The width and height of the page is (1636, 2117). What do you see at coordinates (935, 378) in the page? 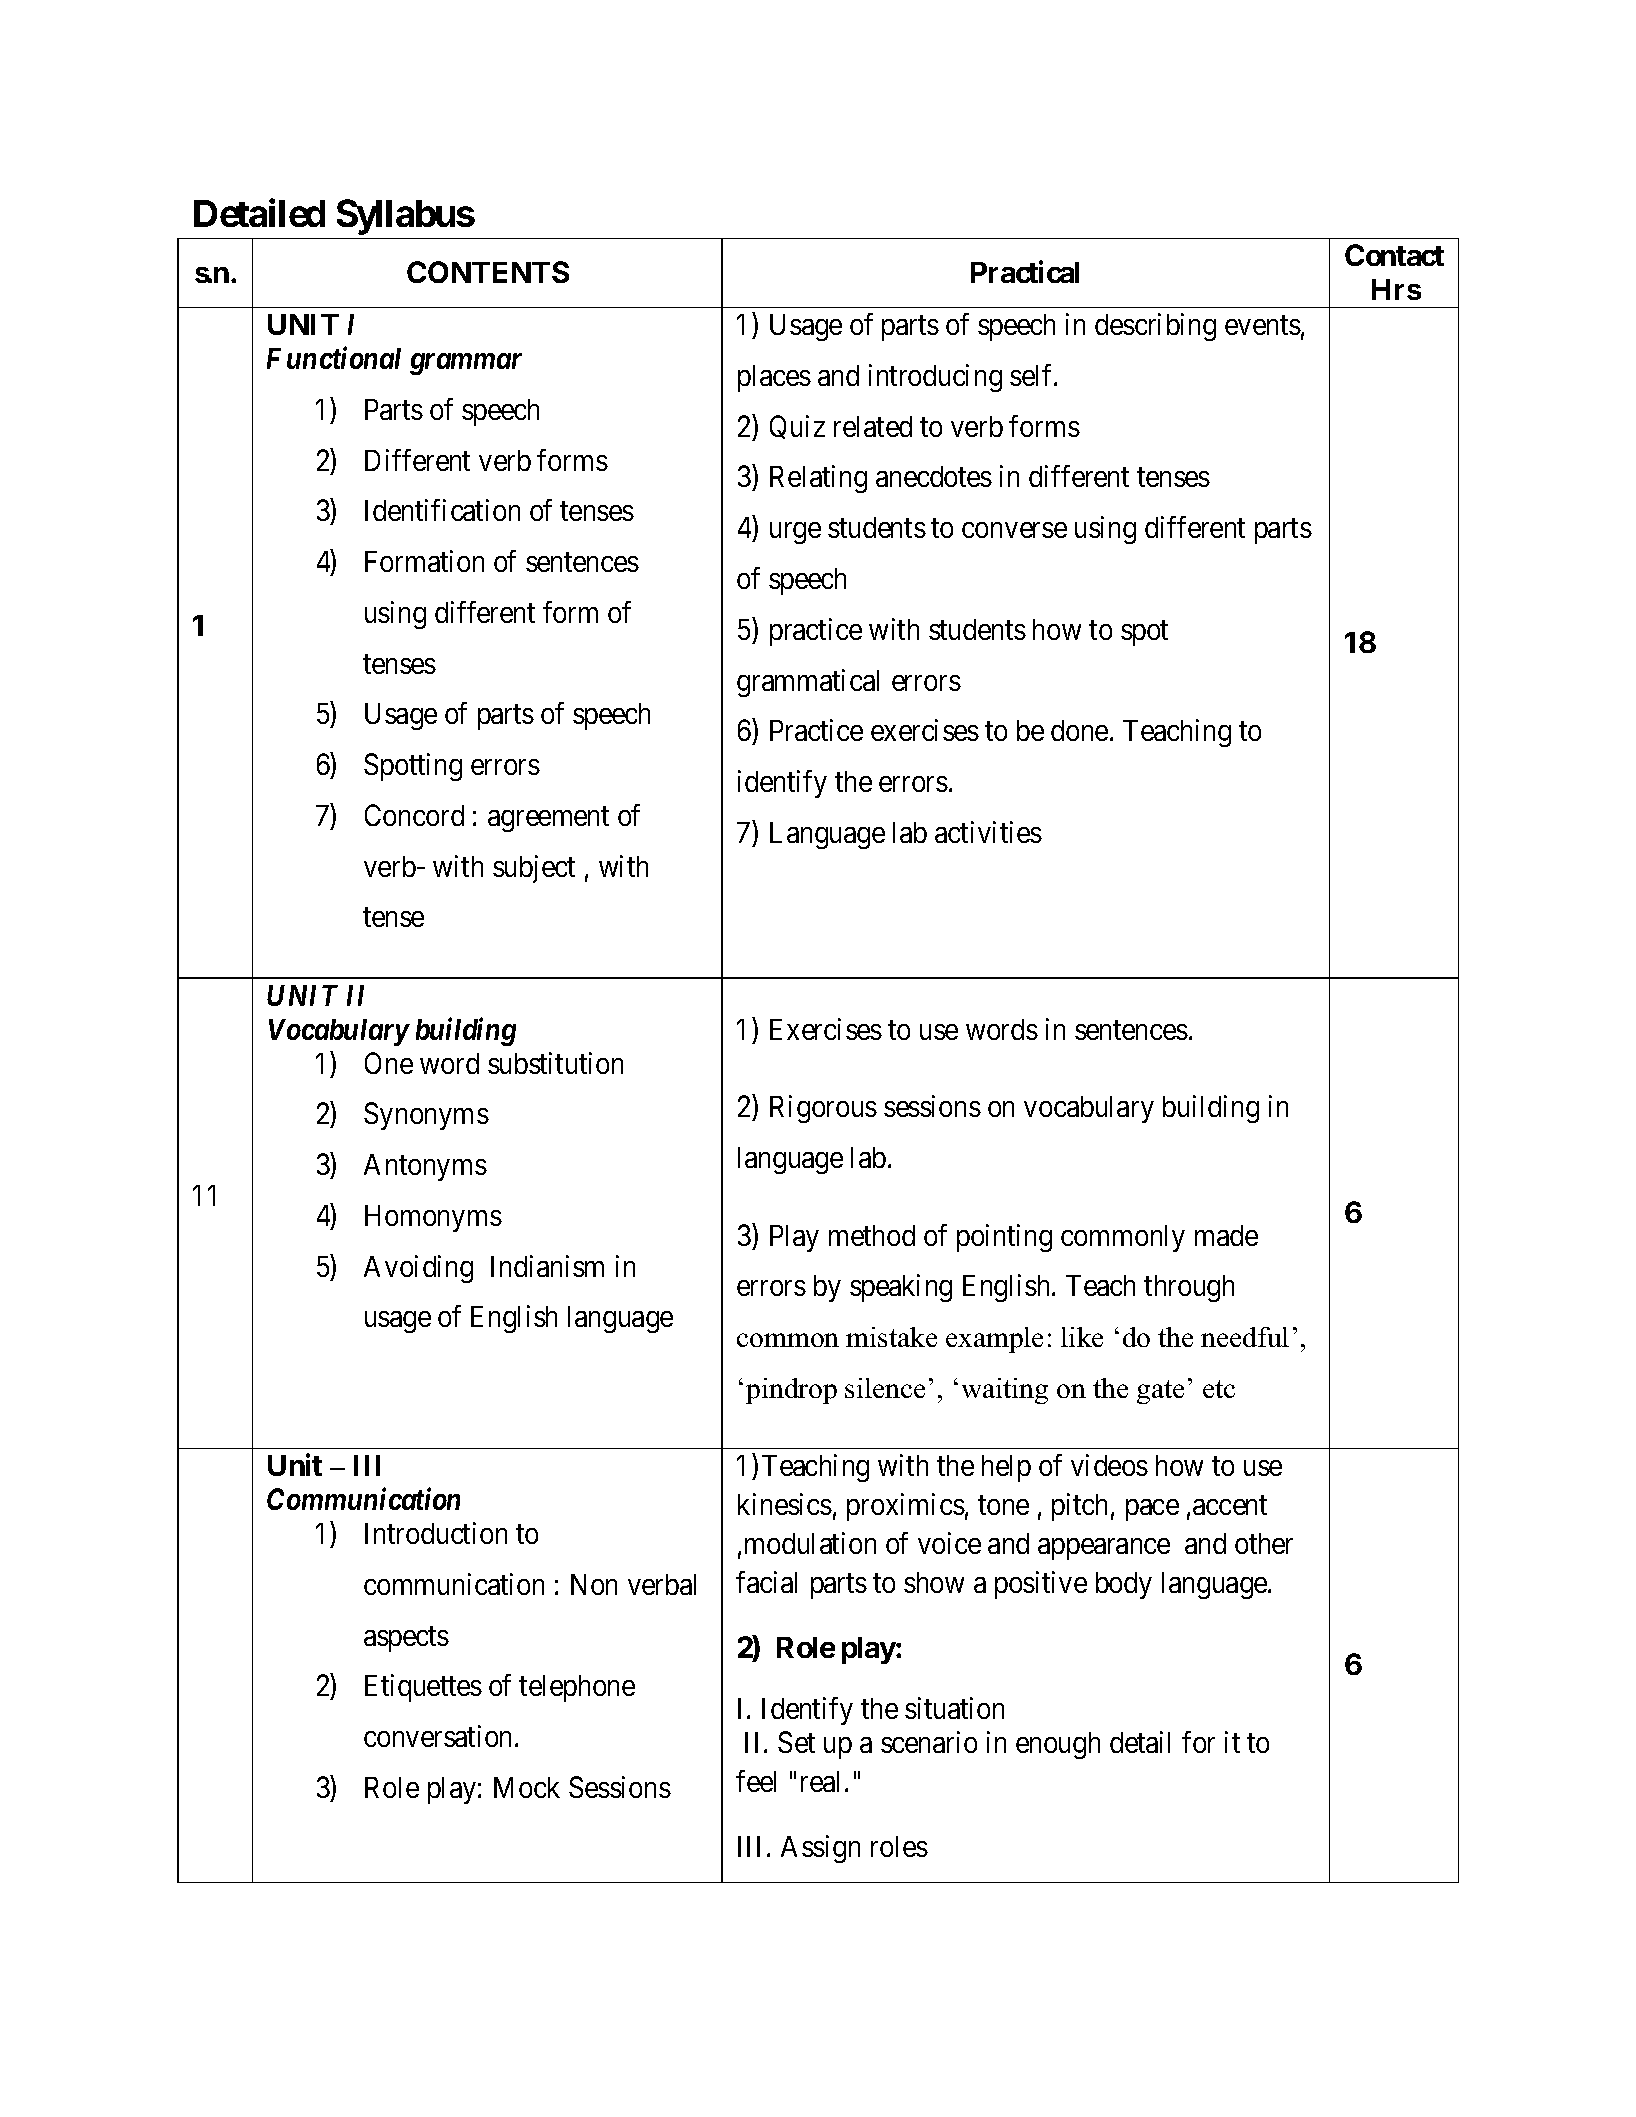
I see `introducing` at bounding box center [935, 378].
